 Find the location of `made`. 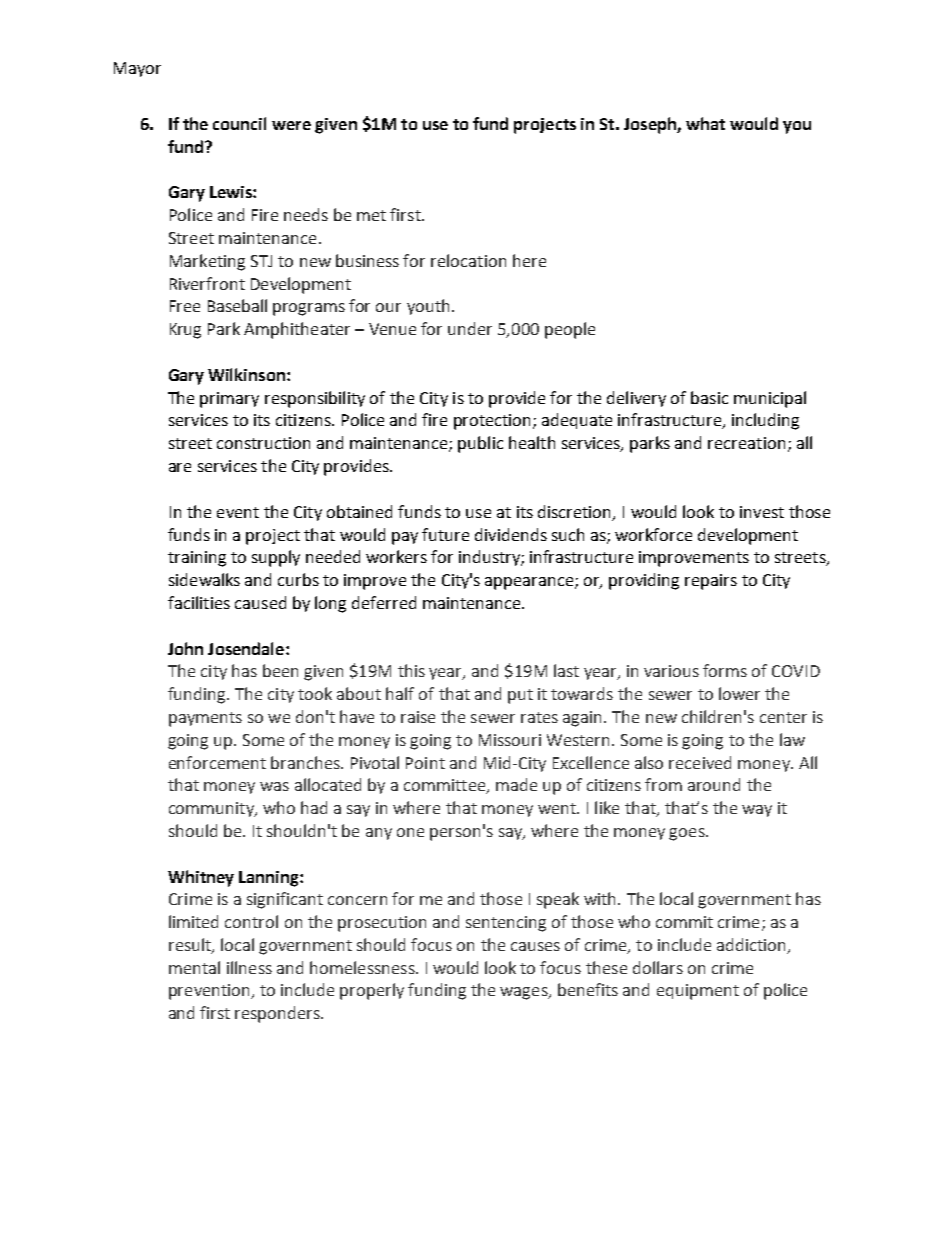

made is located at coordinates (516, 784).
